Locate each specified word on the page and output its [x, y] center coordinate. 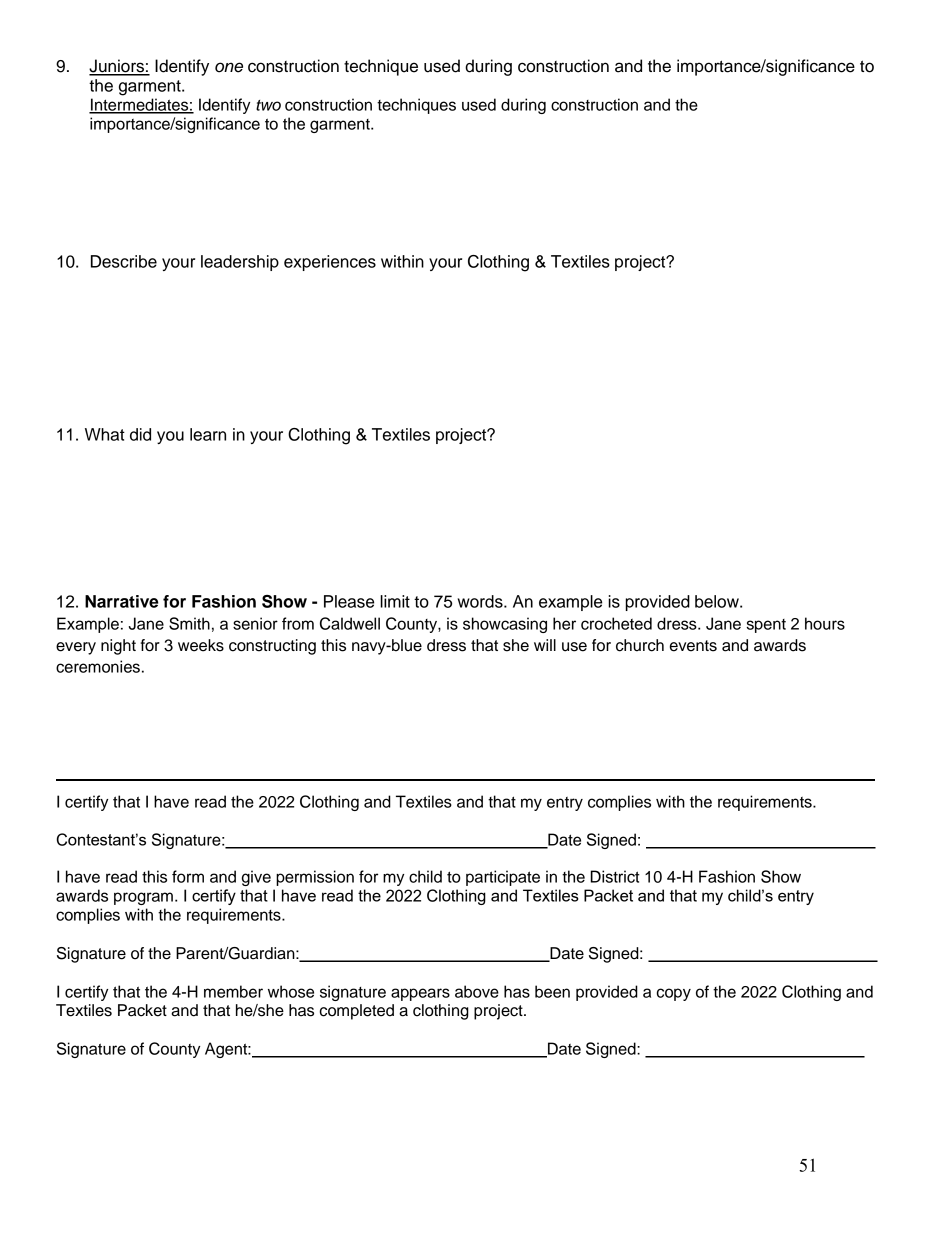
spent [766, 626]
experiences [330, 263]
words [481, 601]
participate [503, 878]
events [693, 646]
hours [825, 623]
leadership [240, 263]
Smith [189, 623]
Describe [124, 261]
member [233, 991]
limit [395, 601]
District [615, 876]
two [268, 105]
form [188, 876]
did [140, 434]
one [229, 67]
